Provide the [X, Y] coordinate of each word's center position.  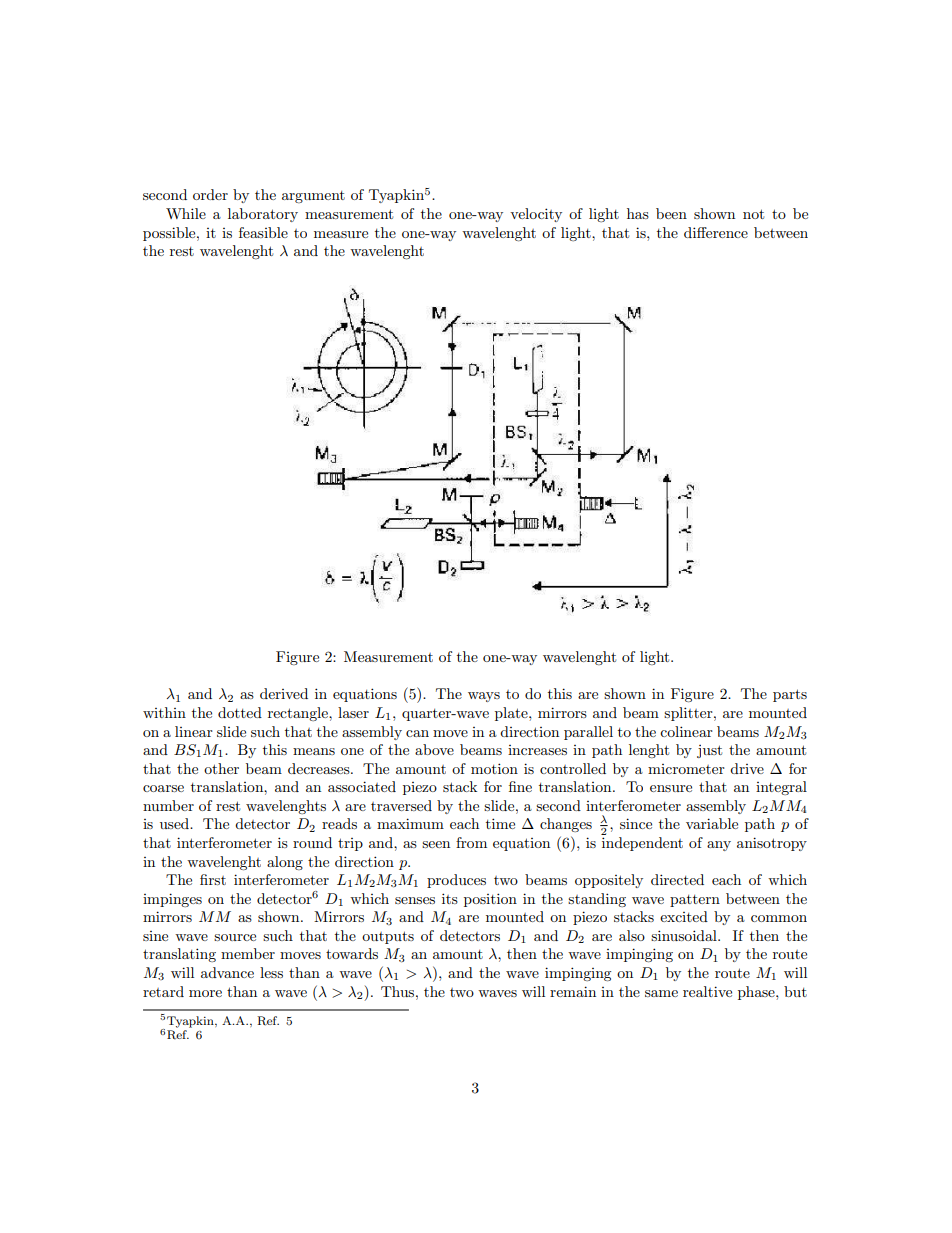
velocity [536, 215]
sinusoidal [685, 935]
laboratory [263, 215]
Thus [399, 991]
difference [716, 232]
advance [227, 972]
